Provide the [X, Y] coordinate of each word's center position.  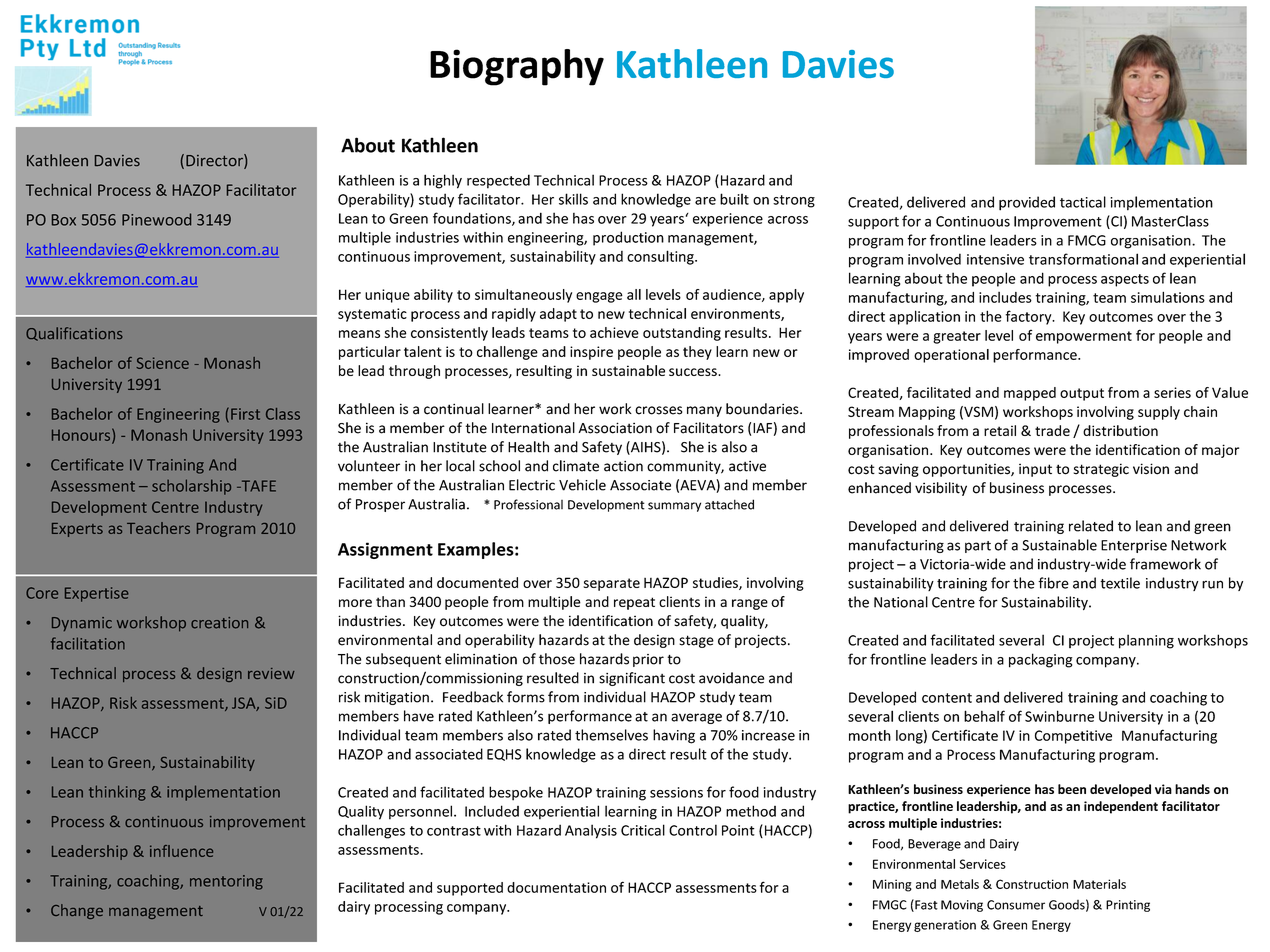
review [271, 673]
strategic [1101, 470]
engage [599, 297]
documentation [556, 887]
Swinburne [1059, 716]
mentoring [226, 882]
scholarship [191, 487]
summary [674, 507]
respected [498, 181]
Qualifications [74, 334]
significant [632, 679]
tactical [1083, 202]
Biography [517, 67]
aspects [1125, 280]
